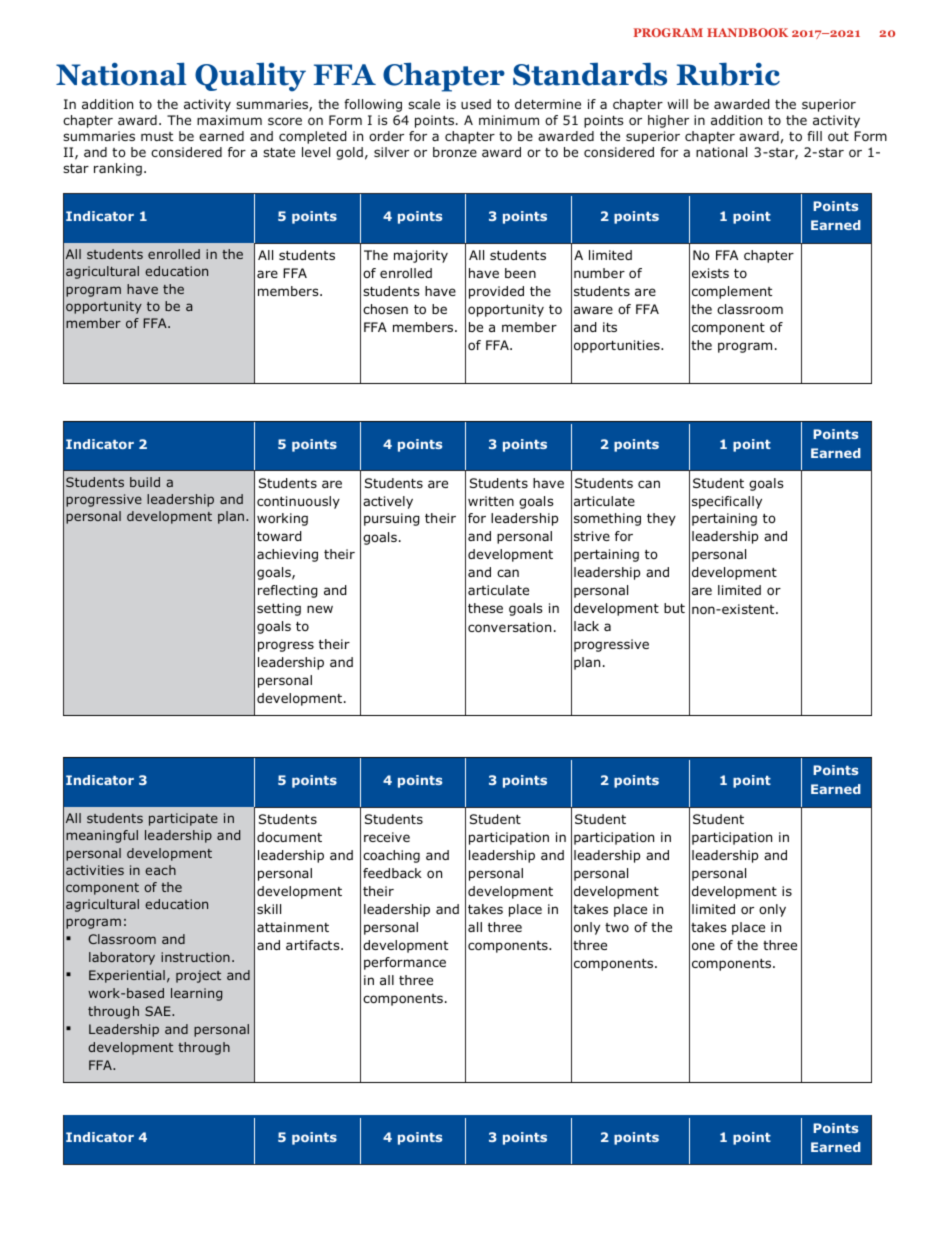  Describe the element at coordinates (674, 608) in the screenshot. I see `but` at that location.
